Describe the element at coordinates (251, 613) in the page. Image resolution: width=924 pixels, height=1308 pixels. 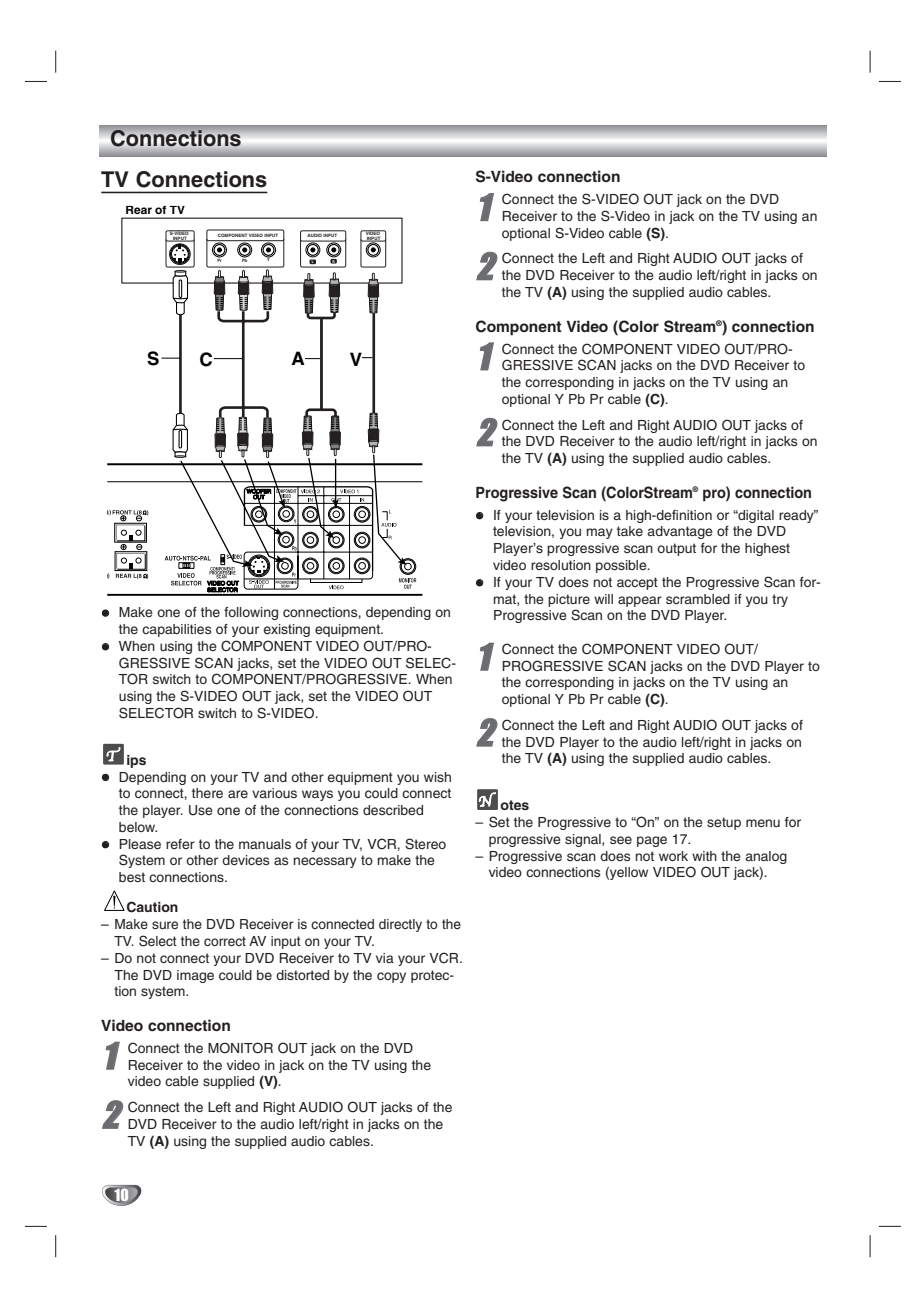
I see `following` at that location.
